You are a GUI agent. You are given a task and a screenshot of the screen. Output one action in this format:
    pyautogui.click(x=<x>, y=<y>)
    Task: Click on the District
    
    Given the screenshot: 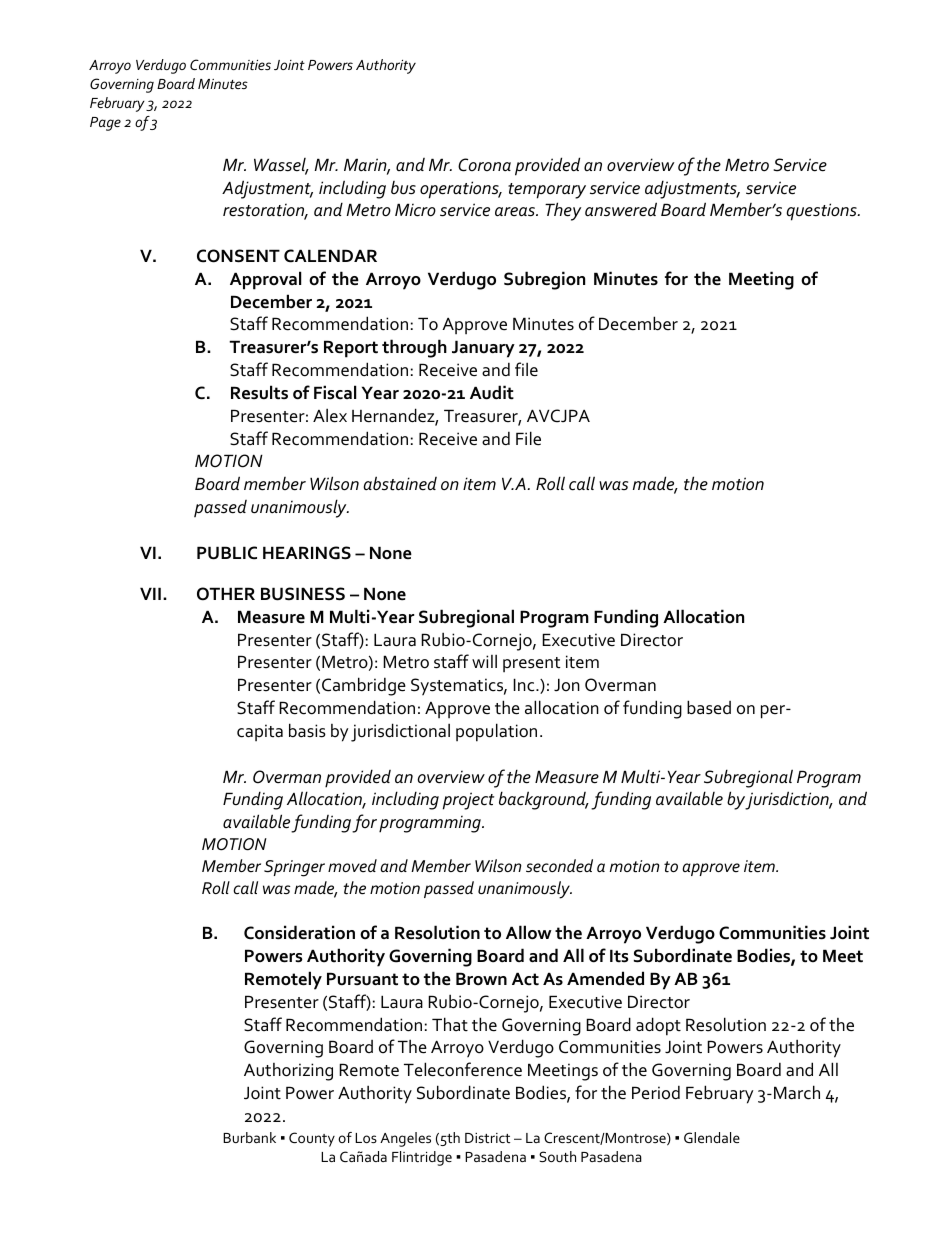 What is the action you would take?
    pyautogui.click(x=487, y=1138)
